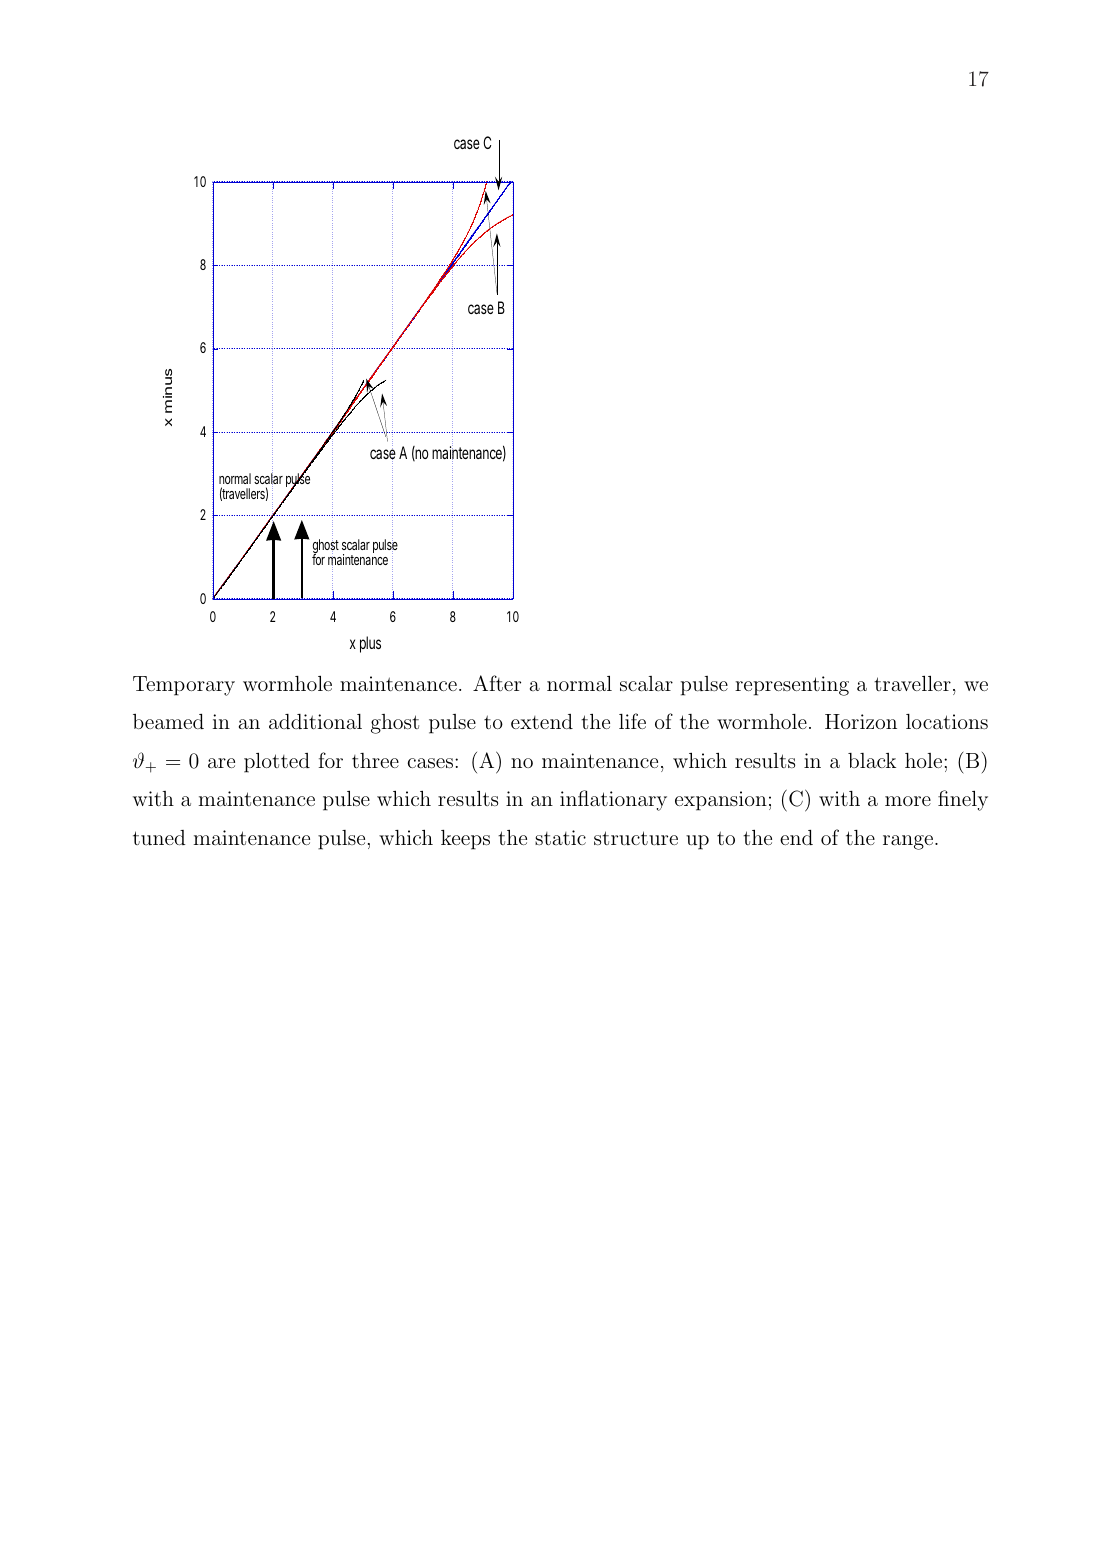  I want to click on Temporary, so click(184, 686).
